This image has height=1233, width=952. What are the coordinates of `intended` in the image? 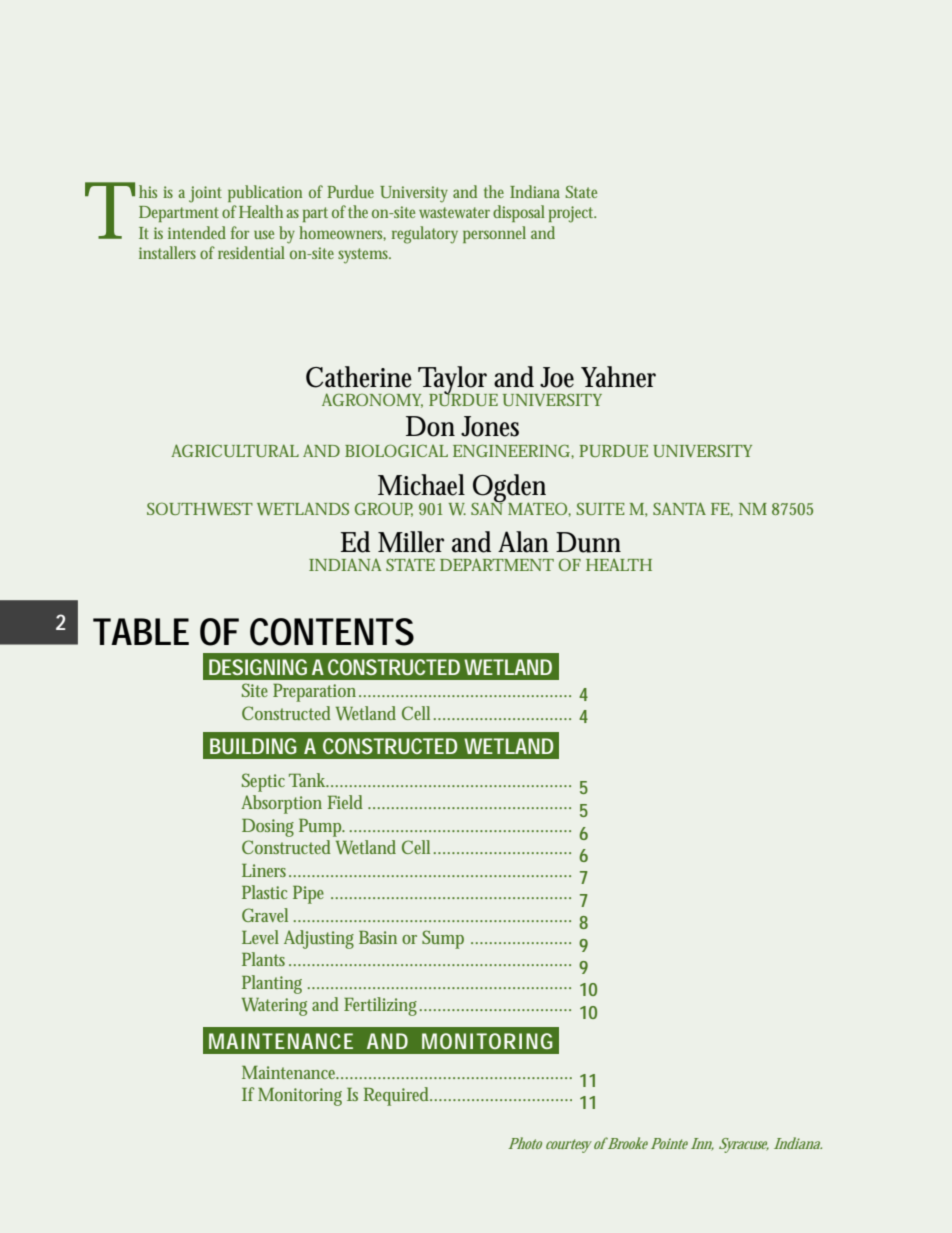 It's located at (197, 232).
